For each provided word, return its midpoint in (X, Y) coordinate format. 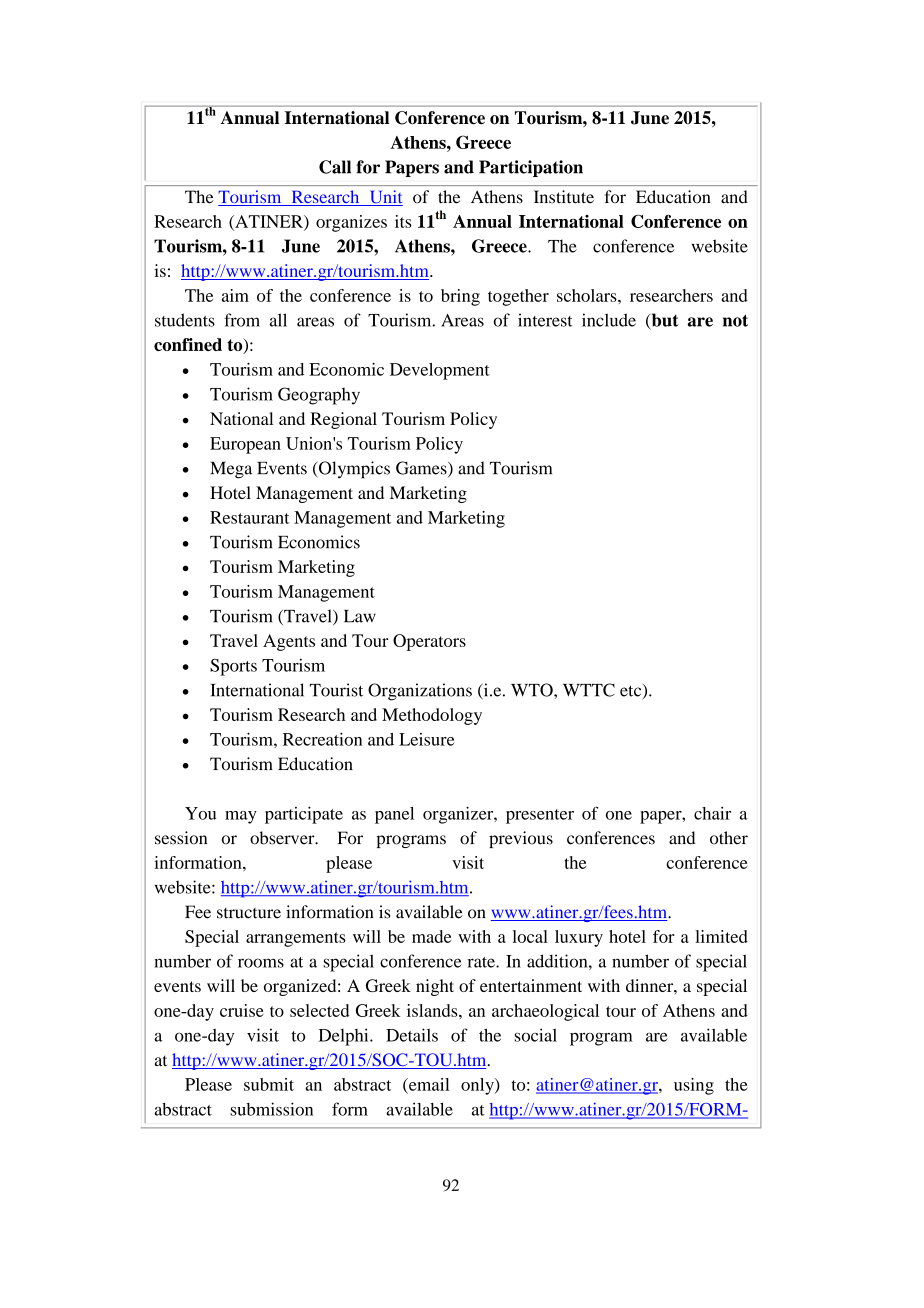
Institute (564, 197)
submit (269, 1084)
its (403, 221)
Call (335, 167)
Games (422, 469)
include (609, 320)
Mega (231, 470)
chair (712, 813)
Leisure (427, 739)
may (241, 817)
